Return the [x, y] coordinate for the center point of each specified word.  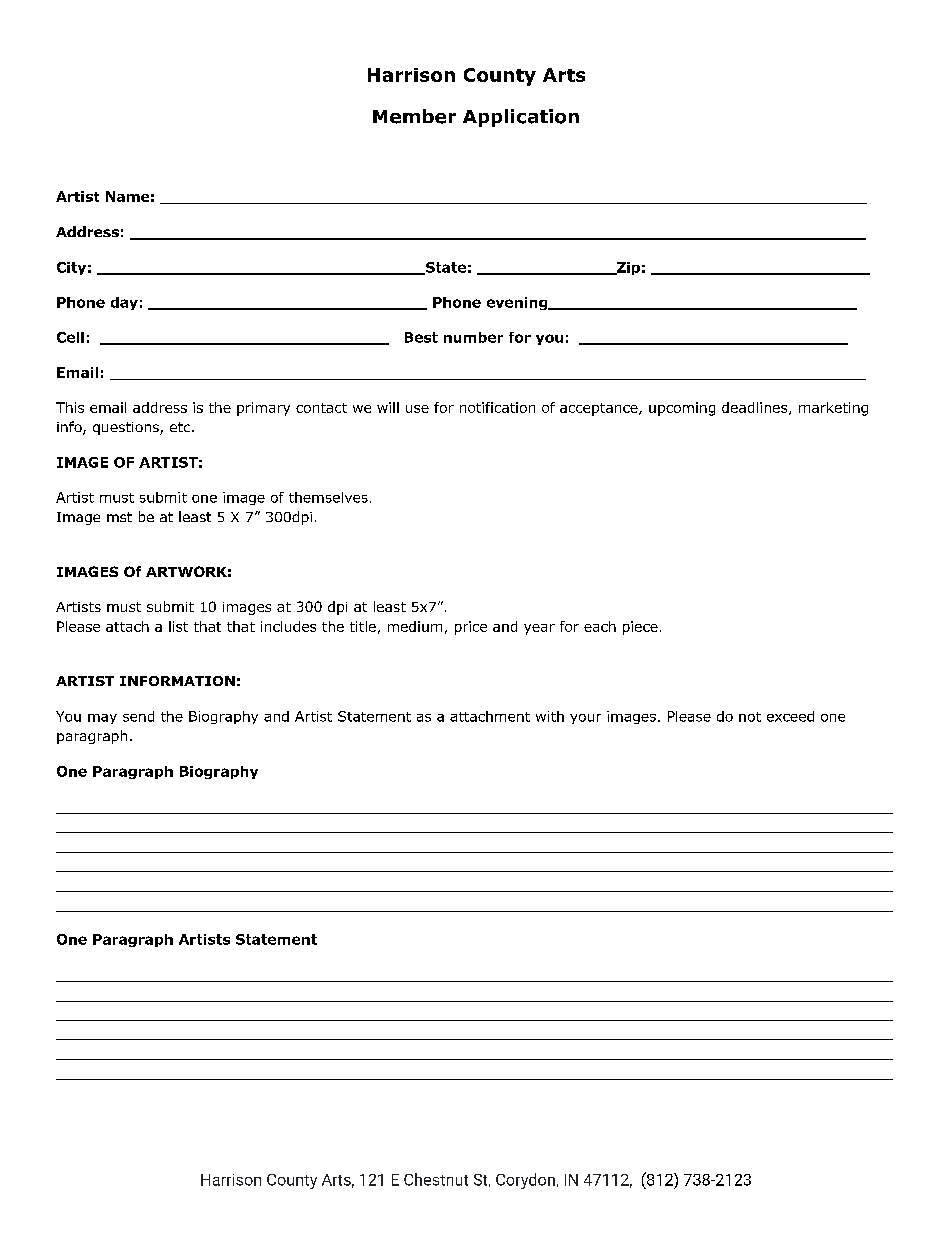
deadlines [756, 408]
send [138, 716]
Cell [70, 337]
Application [521, 118]
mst [119, 517]
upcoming [682, 409]
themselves [328, 497]
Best [421, 337]
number [473, 337]
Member [414, 116]
